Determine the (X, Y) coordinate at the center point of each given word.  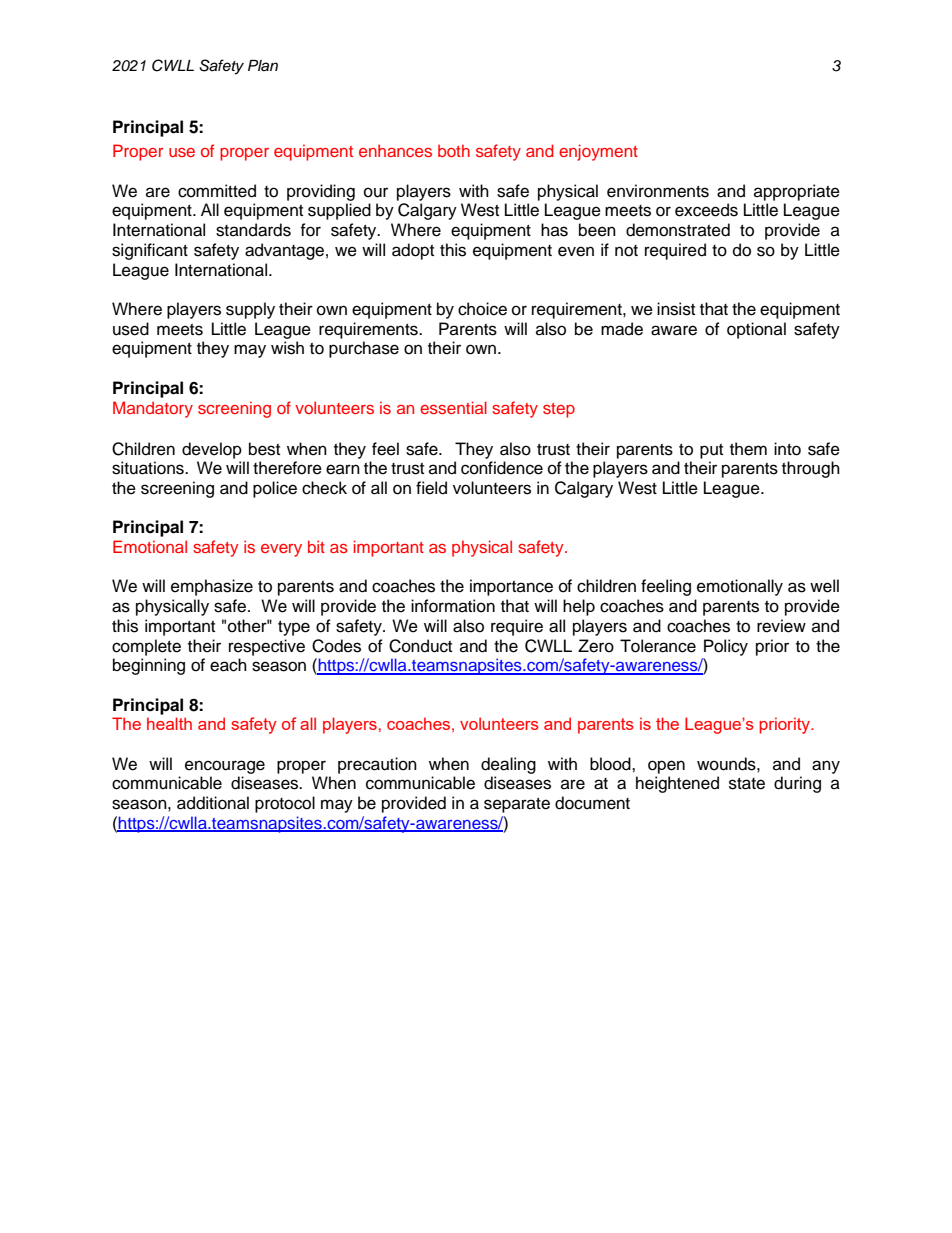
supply (250, 310)
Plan (263, 65)
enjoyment (598, 152)
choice (482, 309)
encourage (225, 767)
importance (511, 587)
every (281, 550)
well (824, 586)
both (454, 150)
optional (756, 330)
